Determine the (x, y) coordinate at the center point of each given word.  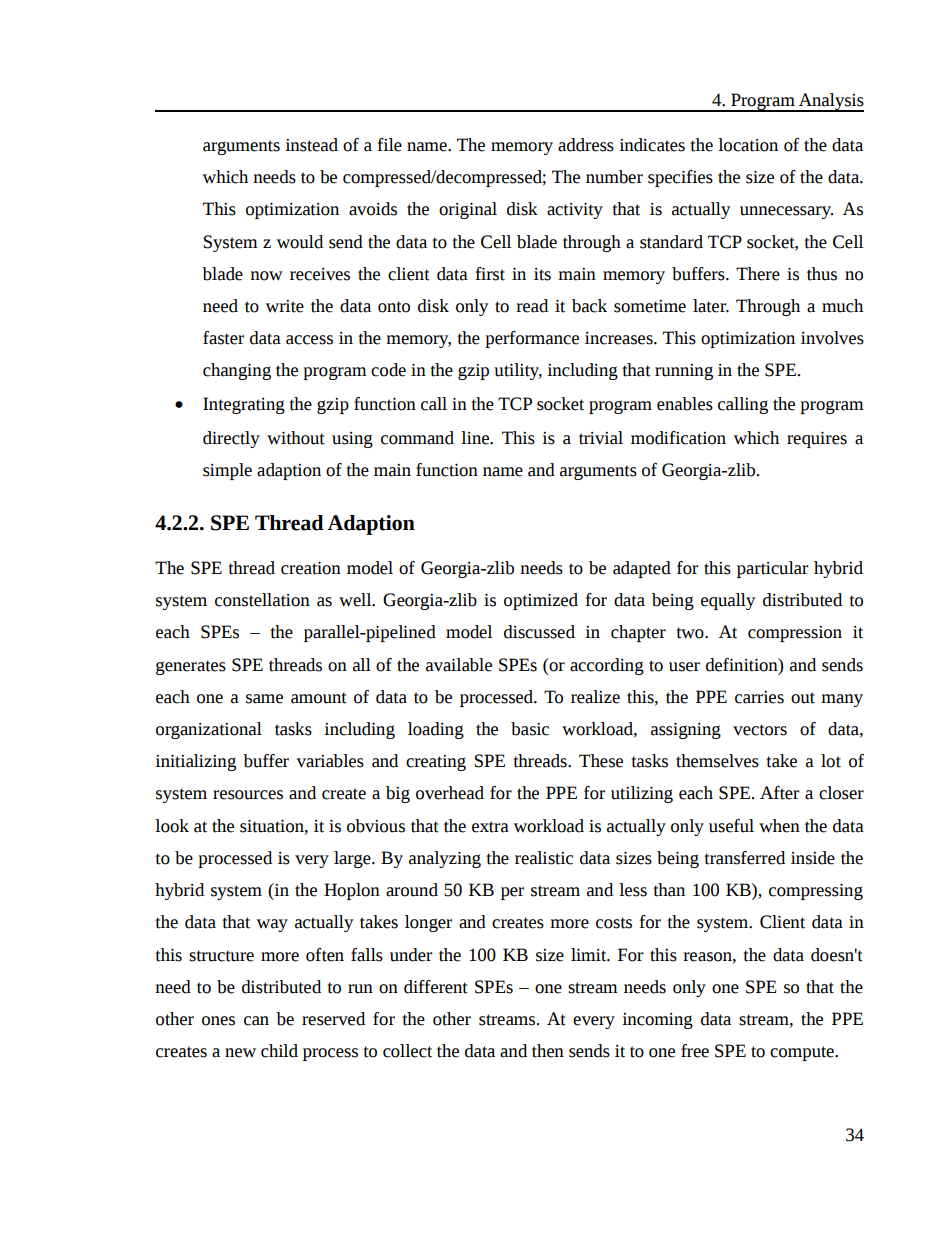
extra (490, 827)
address (586, 145)
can (256, 1021)
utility (518, 371)
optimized (541, 601)
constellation (262, 600)
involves (832, 338)
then (548, 1051)
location (748, 145)
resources (248, 795)
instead (311, 145)
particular (772, 569)
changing (237, 371)
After (779, 793)
